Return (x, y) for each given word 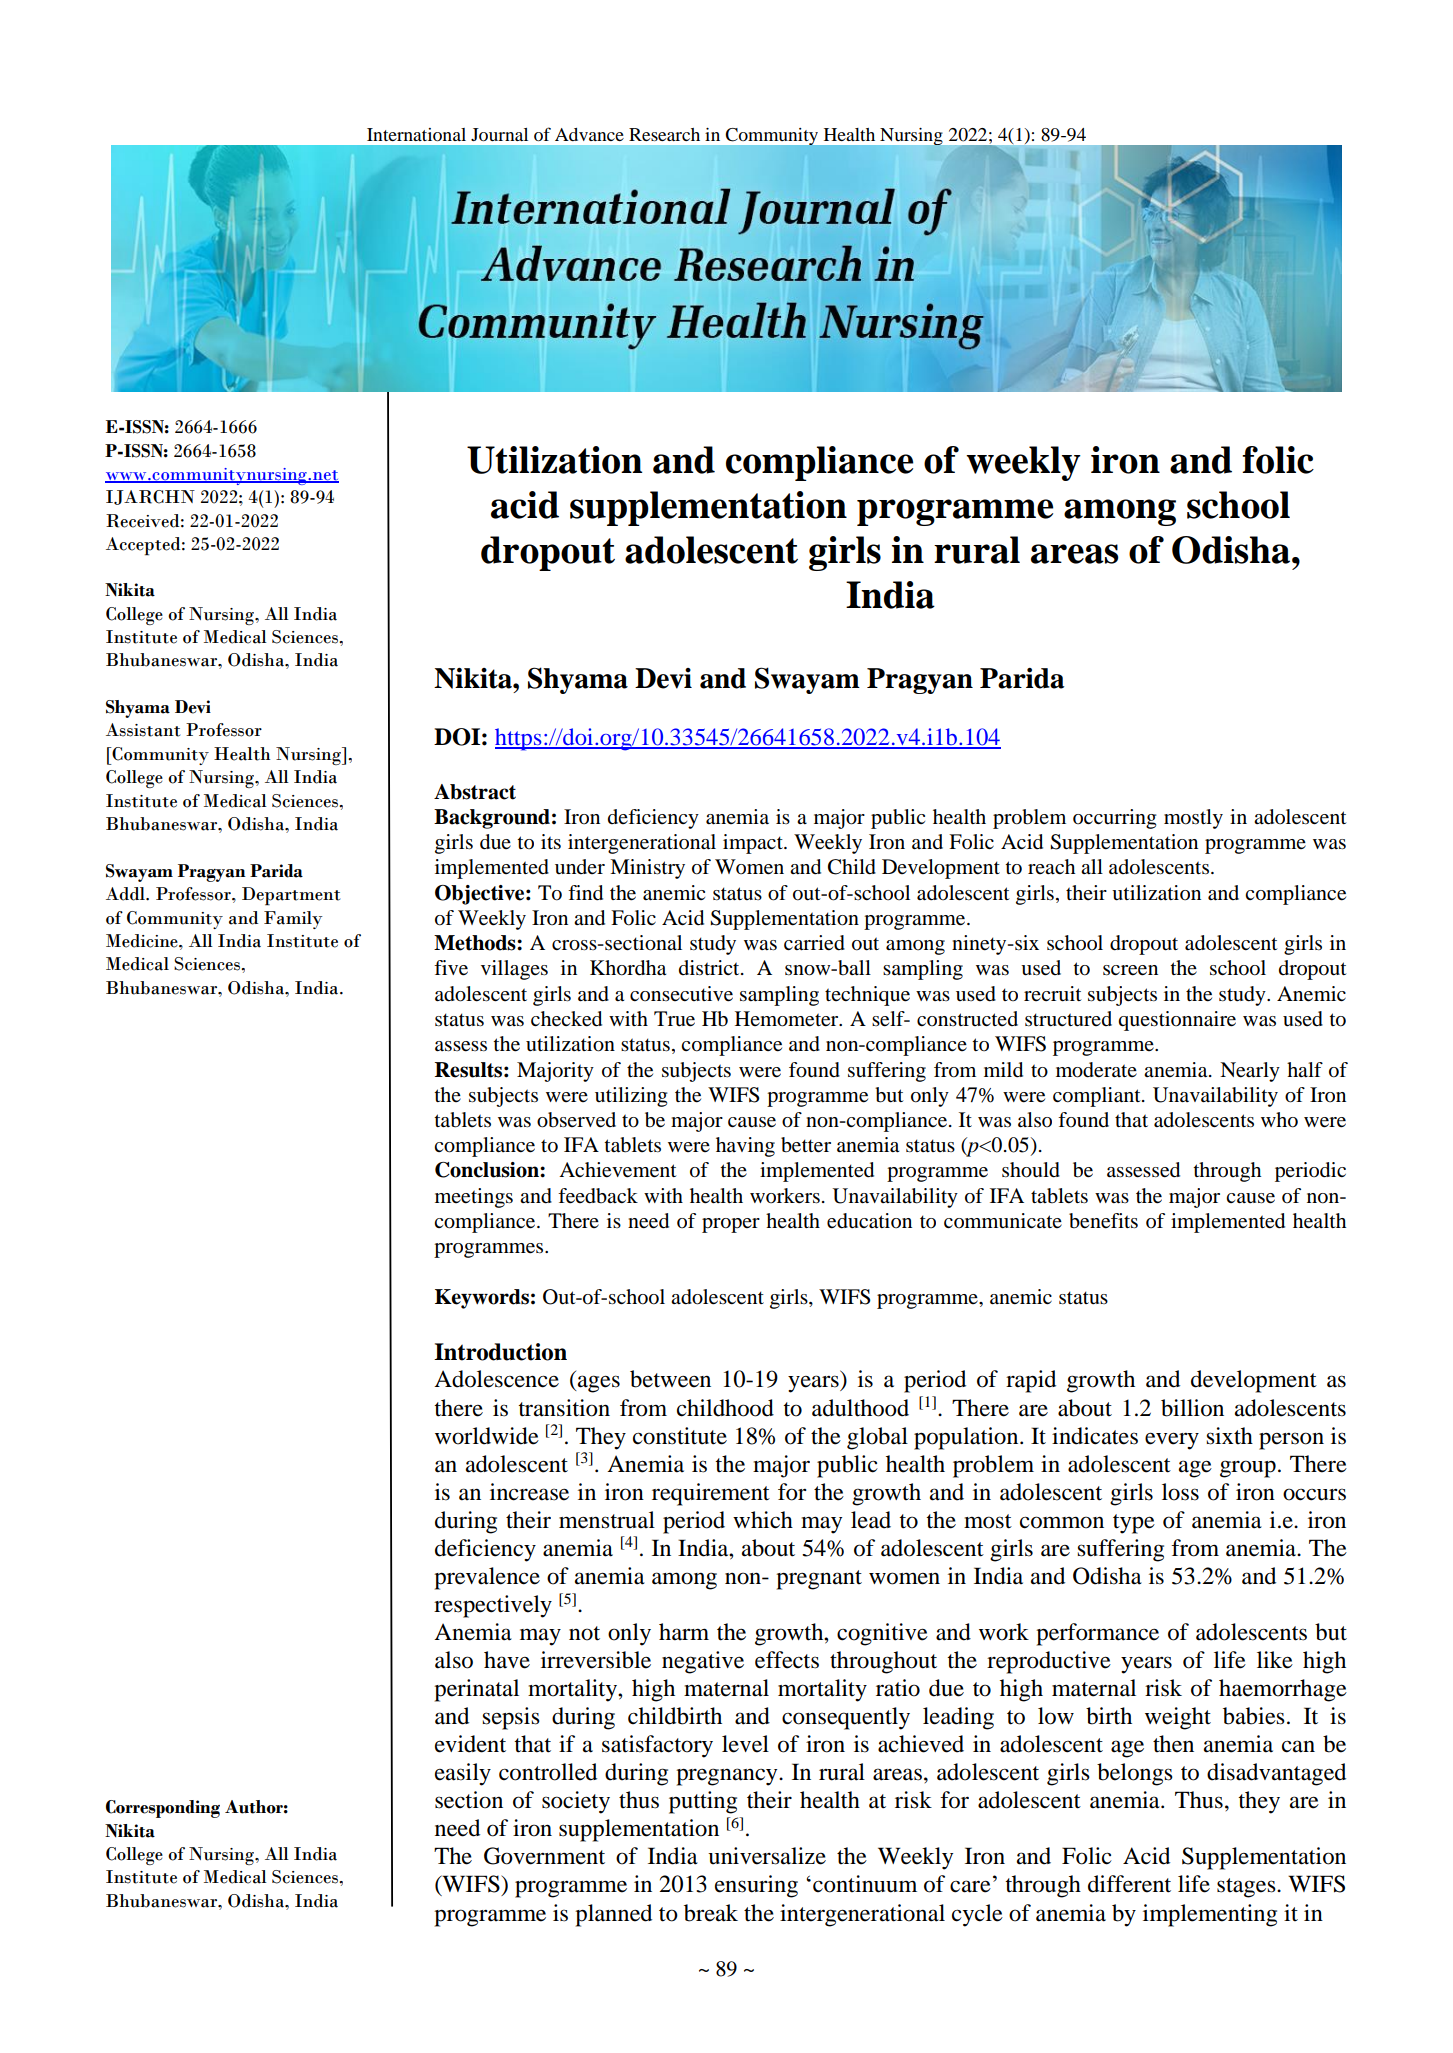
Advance (589, 134)
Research (664, 134)
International (416, 134)
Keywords (482, 1299)
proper (731, 1225)
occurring (1114, 819)
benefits (1103, 1221)
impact (754, 844)
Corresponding (163, 1809)
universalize (767, 1856)
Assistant (143, 730)
